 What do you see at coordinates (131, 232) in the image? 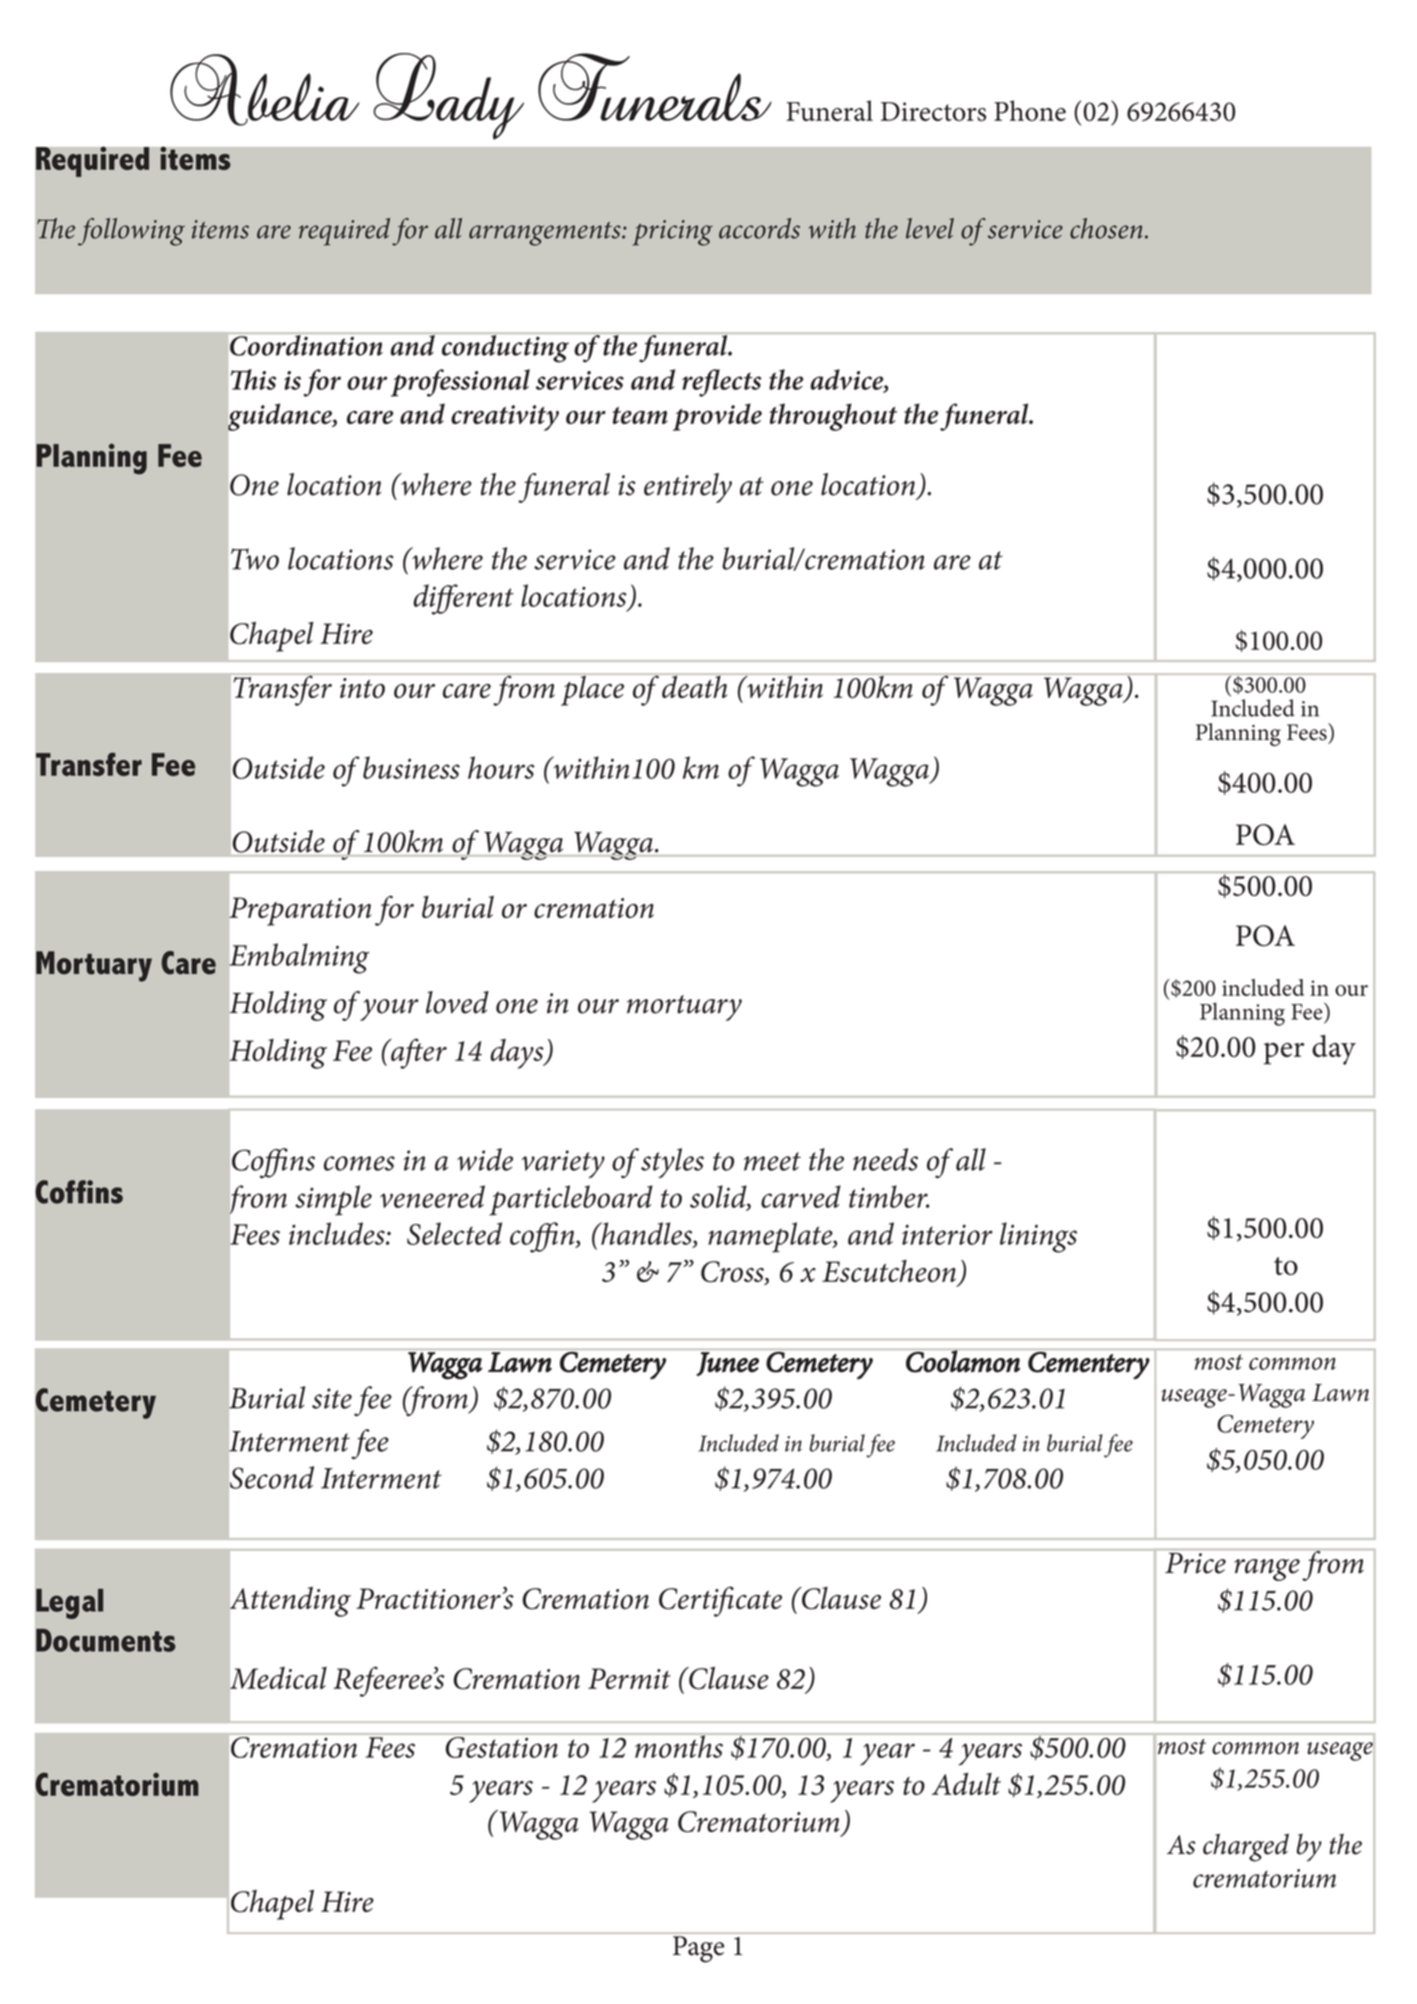
I see `following` at bounding box center [131, 232].
